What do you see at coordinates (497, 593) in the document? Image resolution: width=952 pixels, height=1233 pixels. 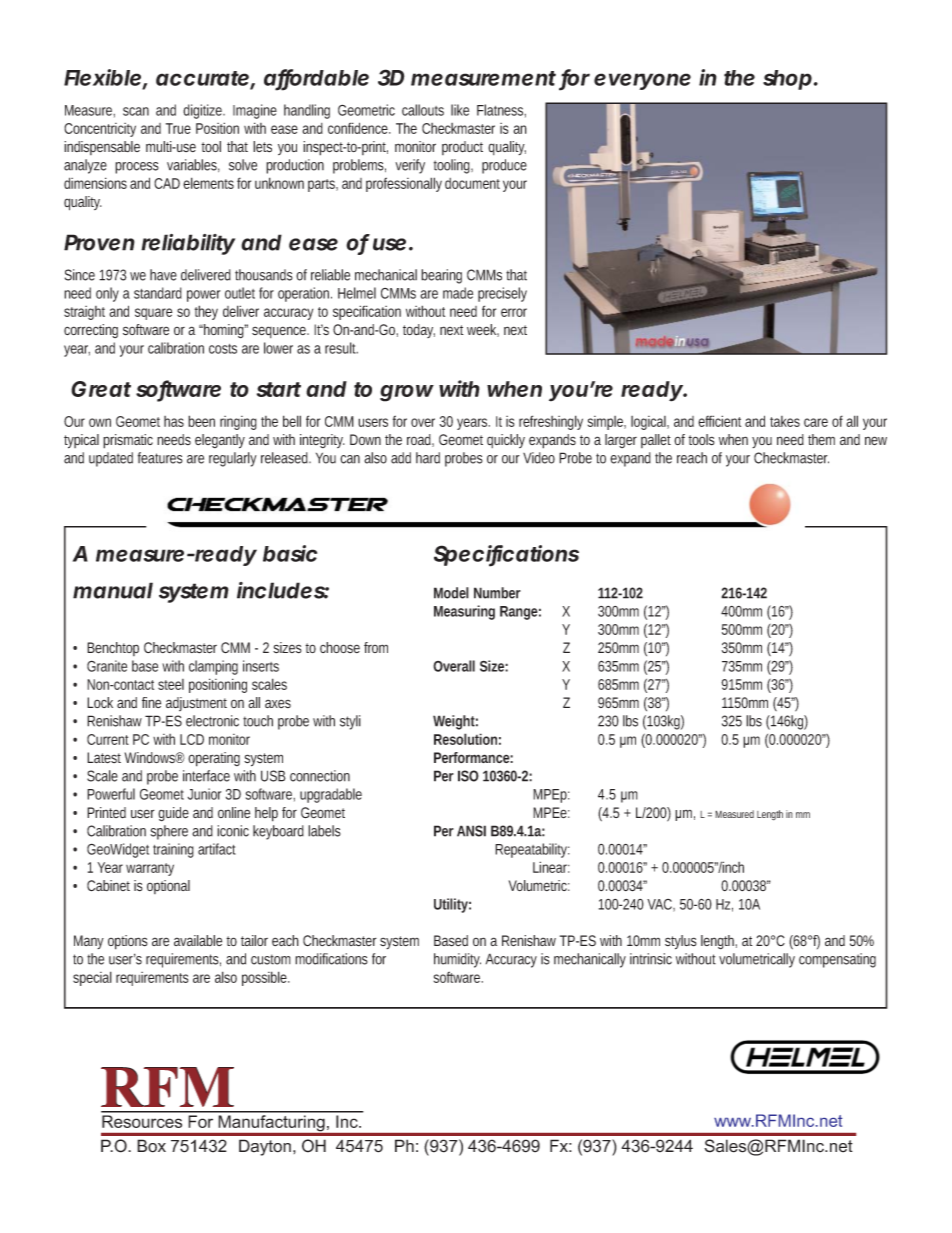 I see `Number` at bounding box center [497, 593].
